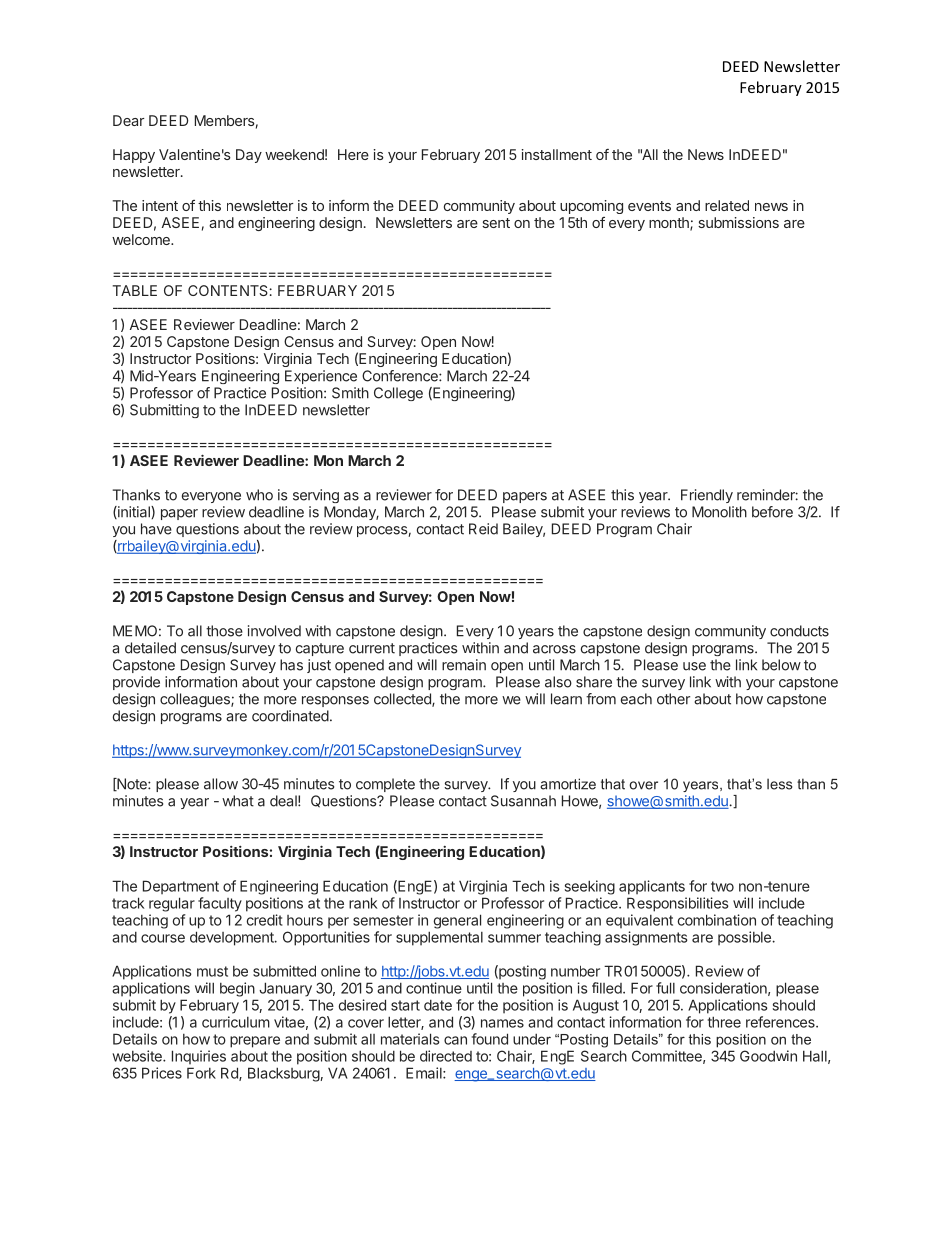 The height and width of the document is (1233, 952). Describe the element at coordinates (199, 1057) in the document. I see `Inquiries` at that location.
